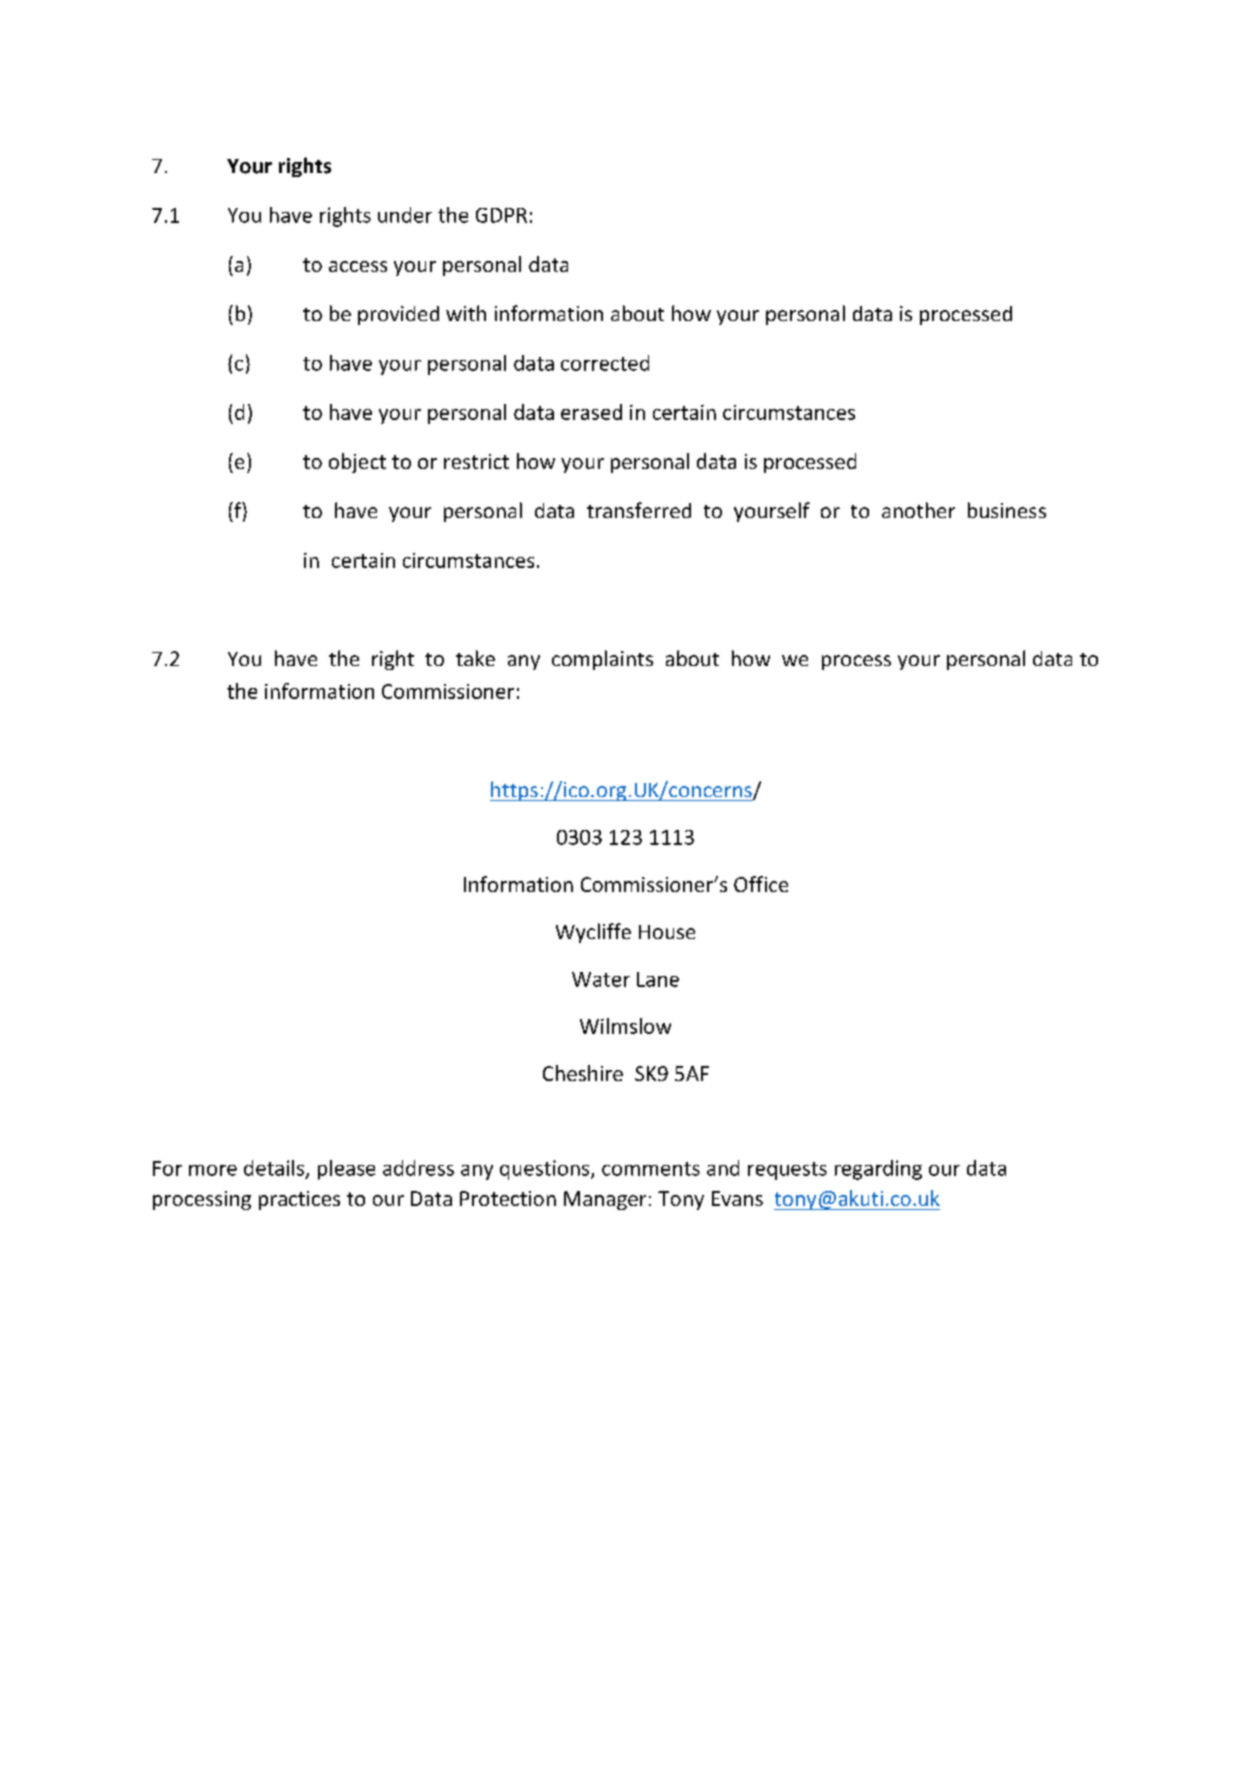 This document has width=1251, height=1770. I want to click on GDPR, so click(501, 215).
